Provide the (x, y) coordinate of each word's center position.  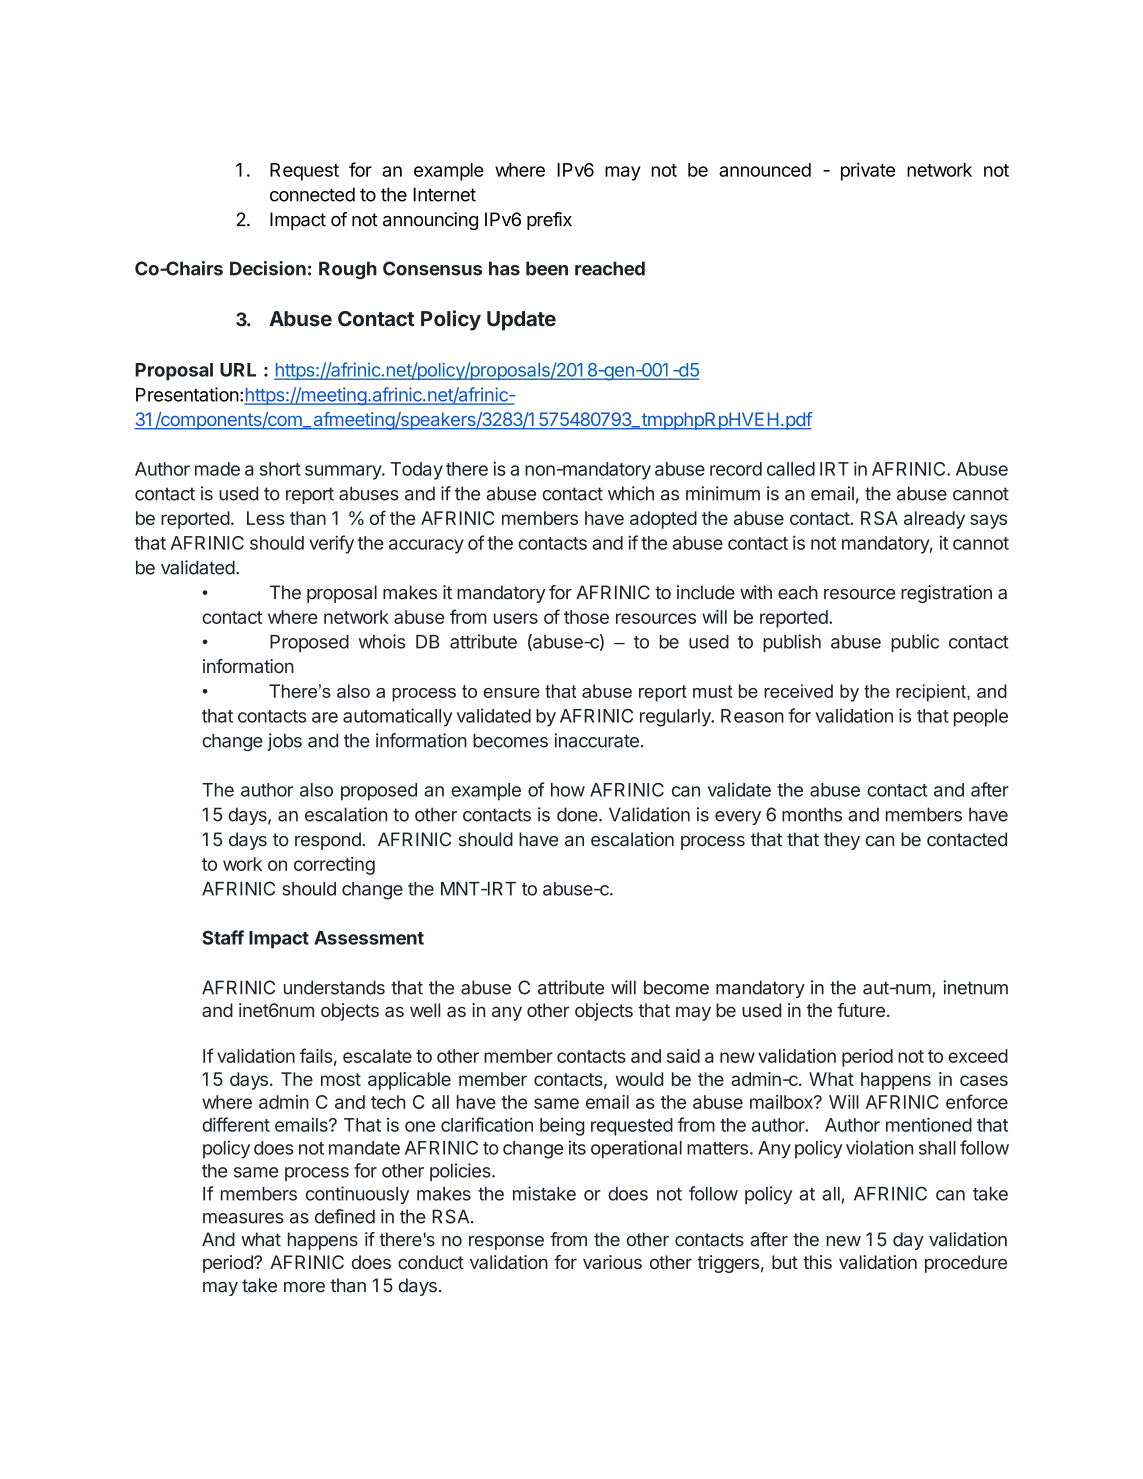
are (325, 717)
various (612, 1262)
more (304, 1287)
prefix (549, 221)
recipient (932, 693)
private (868, 171)
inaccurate (596, 740)
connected (312, 194)
